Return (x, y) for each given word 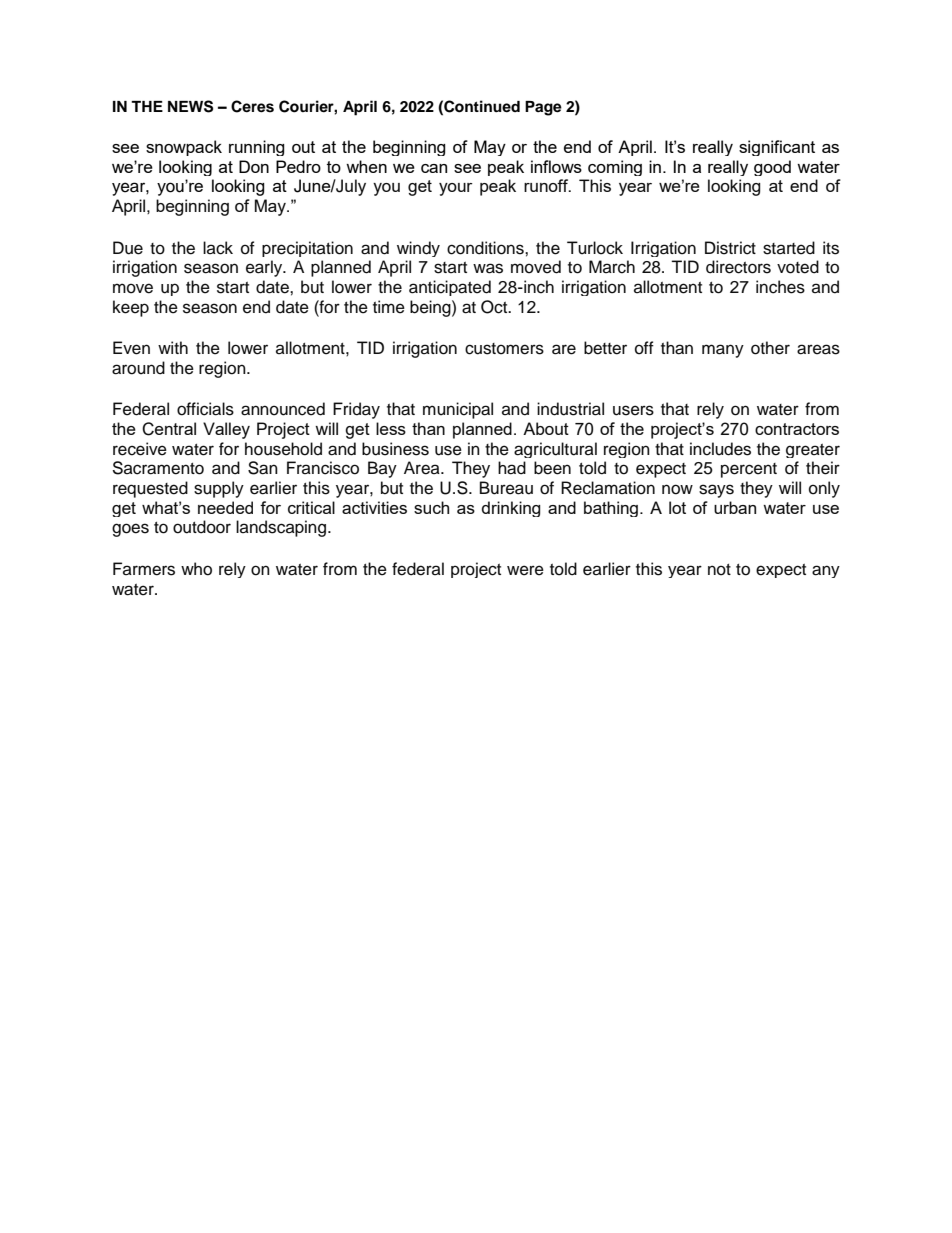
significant (777, 148)
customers (504, 349)
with (173, 347)
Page (543, 108)
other (770, 348)
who (196, 569)
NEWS (190, 106)
